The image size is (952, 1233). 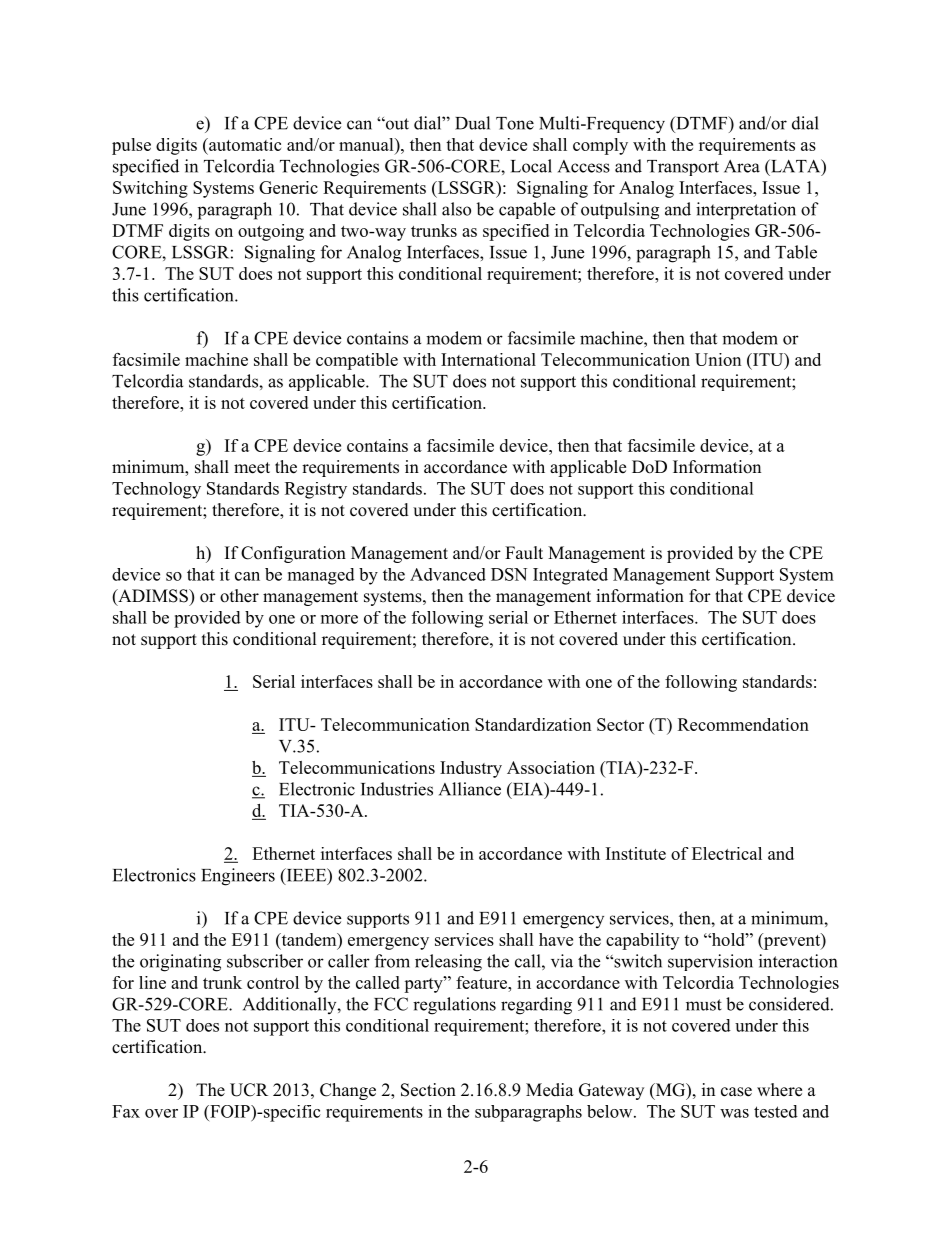 What do you see at coordinates (736, 1092) in the screenshot?
I see `case` at bounding box center [736, 1092].
